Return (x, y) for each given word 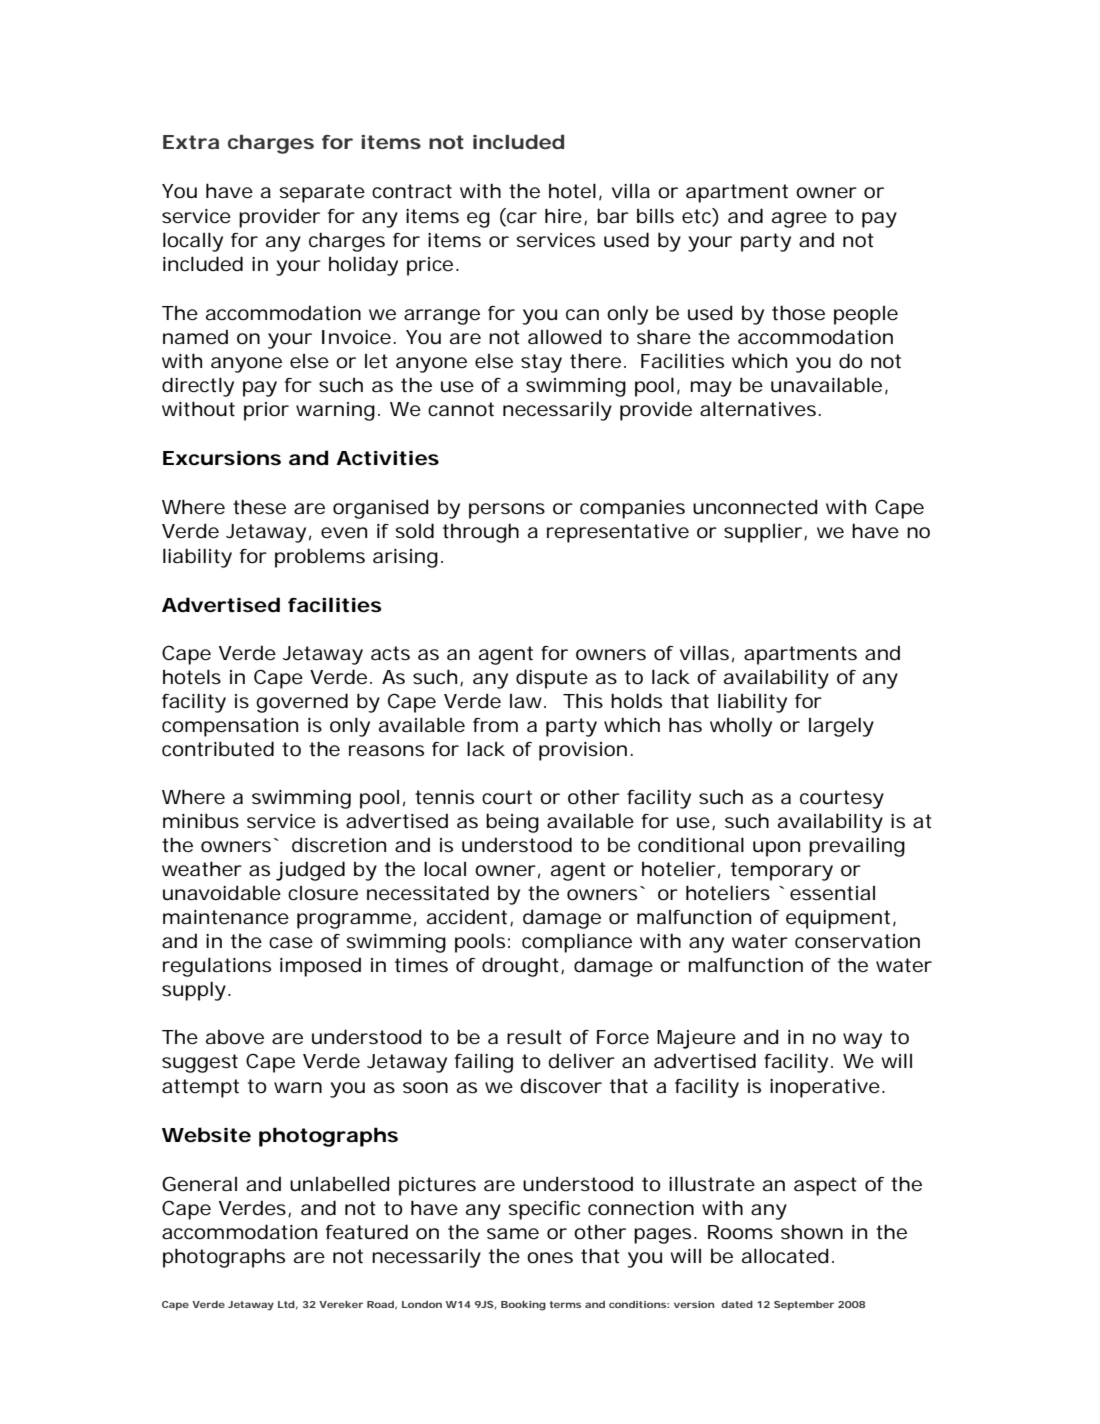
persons (507, 511)
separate (322, 193)
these (259, 507)
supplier (764, 533)
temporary (782, 871)
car (522, 218)
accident (469, 917)
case (291, 943)
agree (799, 220)
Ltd (286, 1304)
